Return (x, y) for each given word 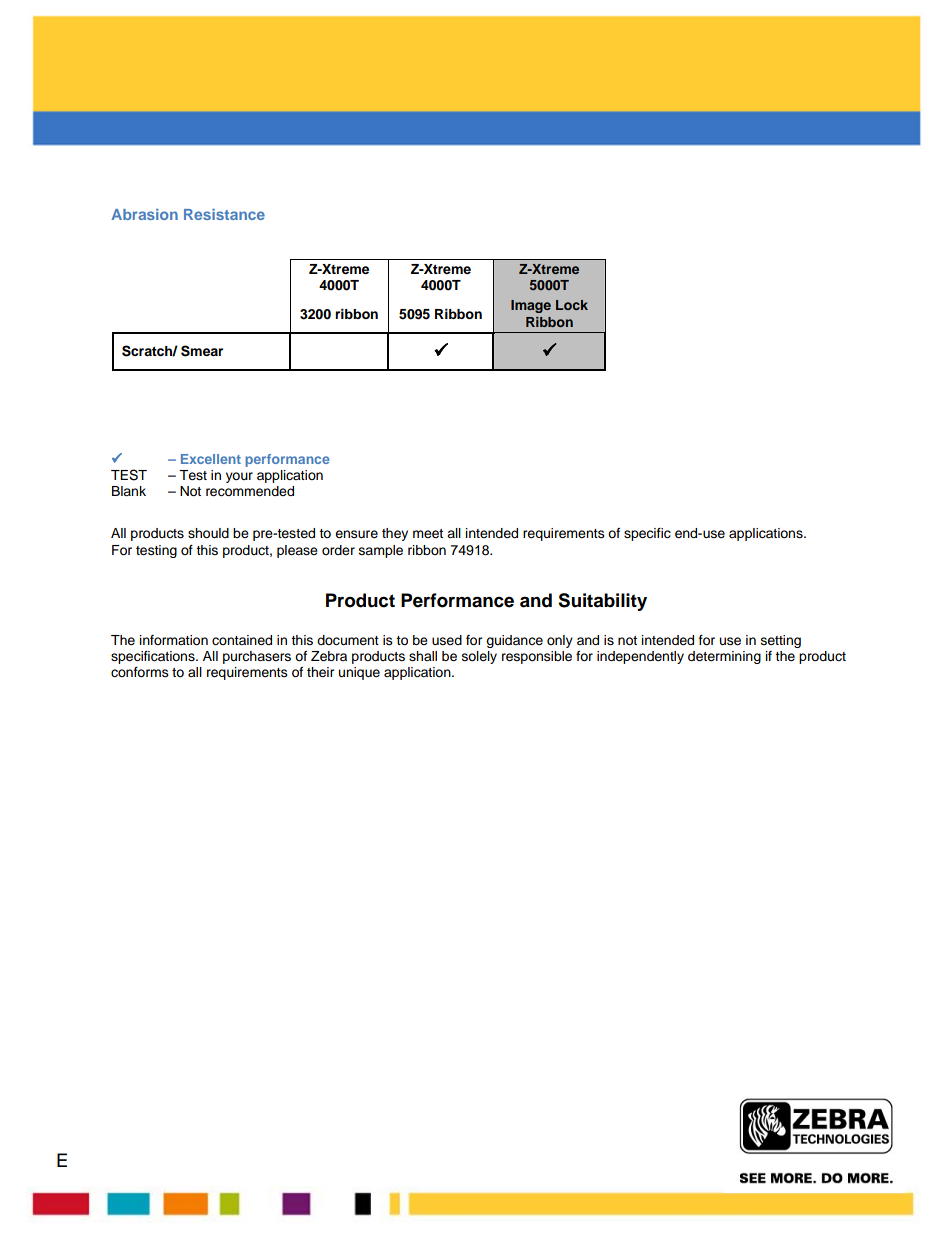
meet (428, 534)
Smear (202, 351)
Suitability (602, 602)
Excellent (211, 459)
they (395, 534)
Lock (572, 305)
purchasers (257, 657)
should (208, 533)
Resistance (224, 214)
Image (531, 306)
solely (479, 657)
